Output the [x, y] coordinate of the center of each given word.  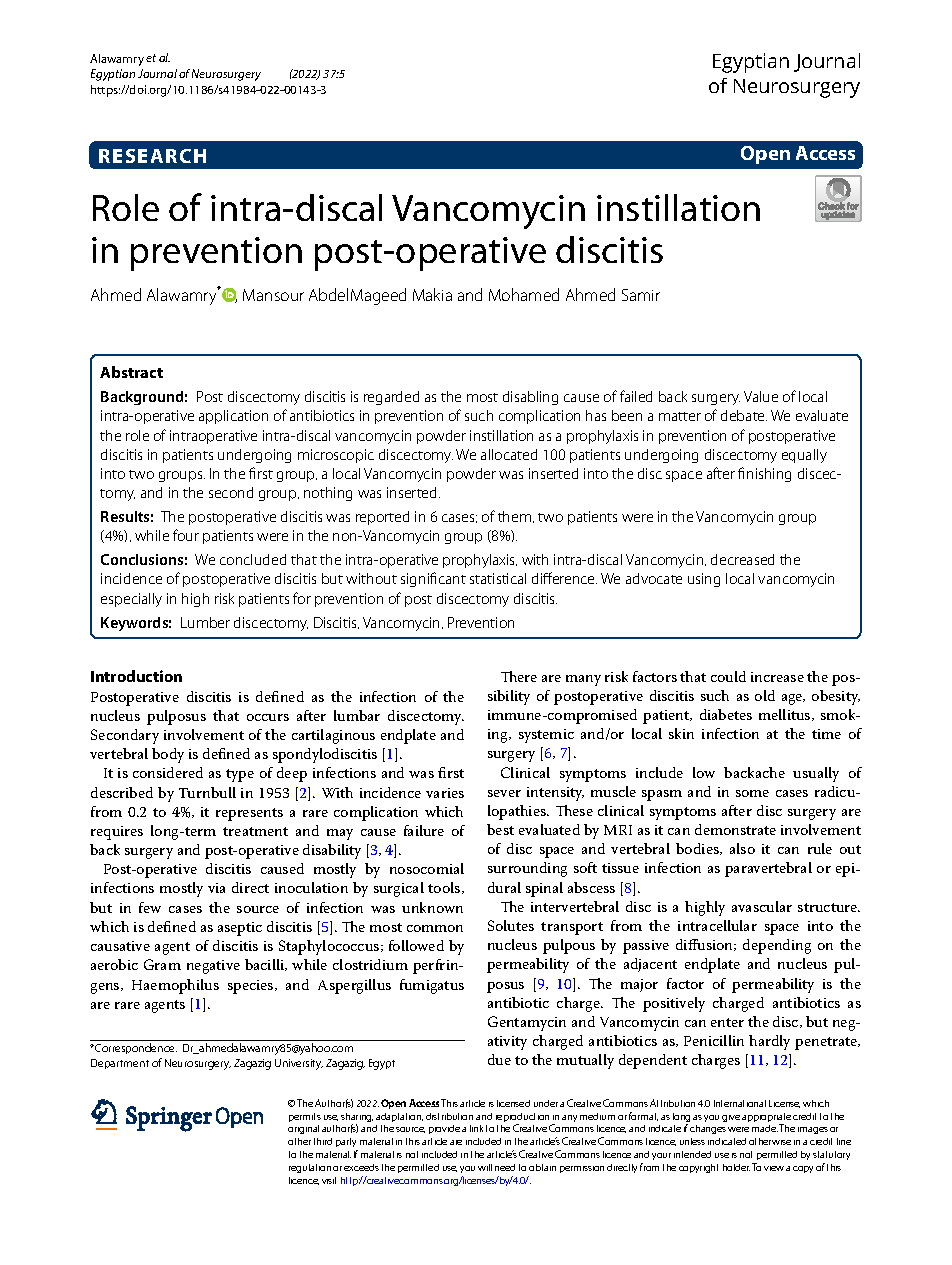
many [583, 680]
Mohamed [524, 294]
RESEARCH [152, 156]
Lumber [205, 622]
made [765, 1128]
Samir [641, 295]
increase [777, 677]
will [485, 1167]
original [303, 1129]
